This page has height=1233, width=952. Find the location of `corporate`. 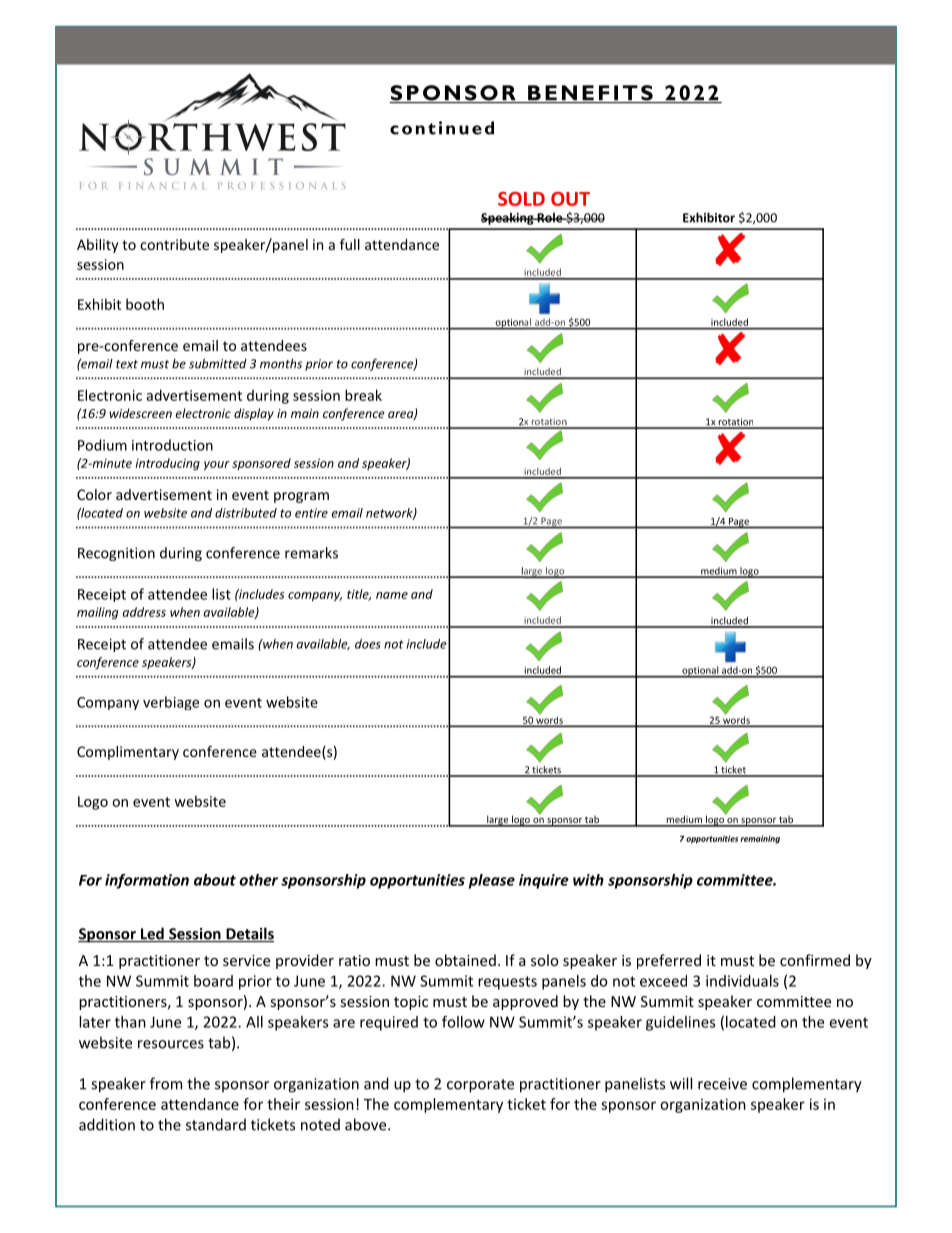

corporate is located at coordinates (480, 1086).
